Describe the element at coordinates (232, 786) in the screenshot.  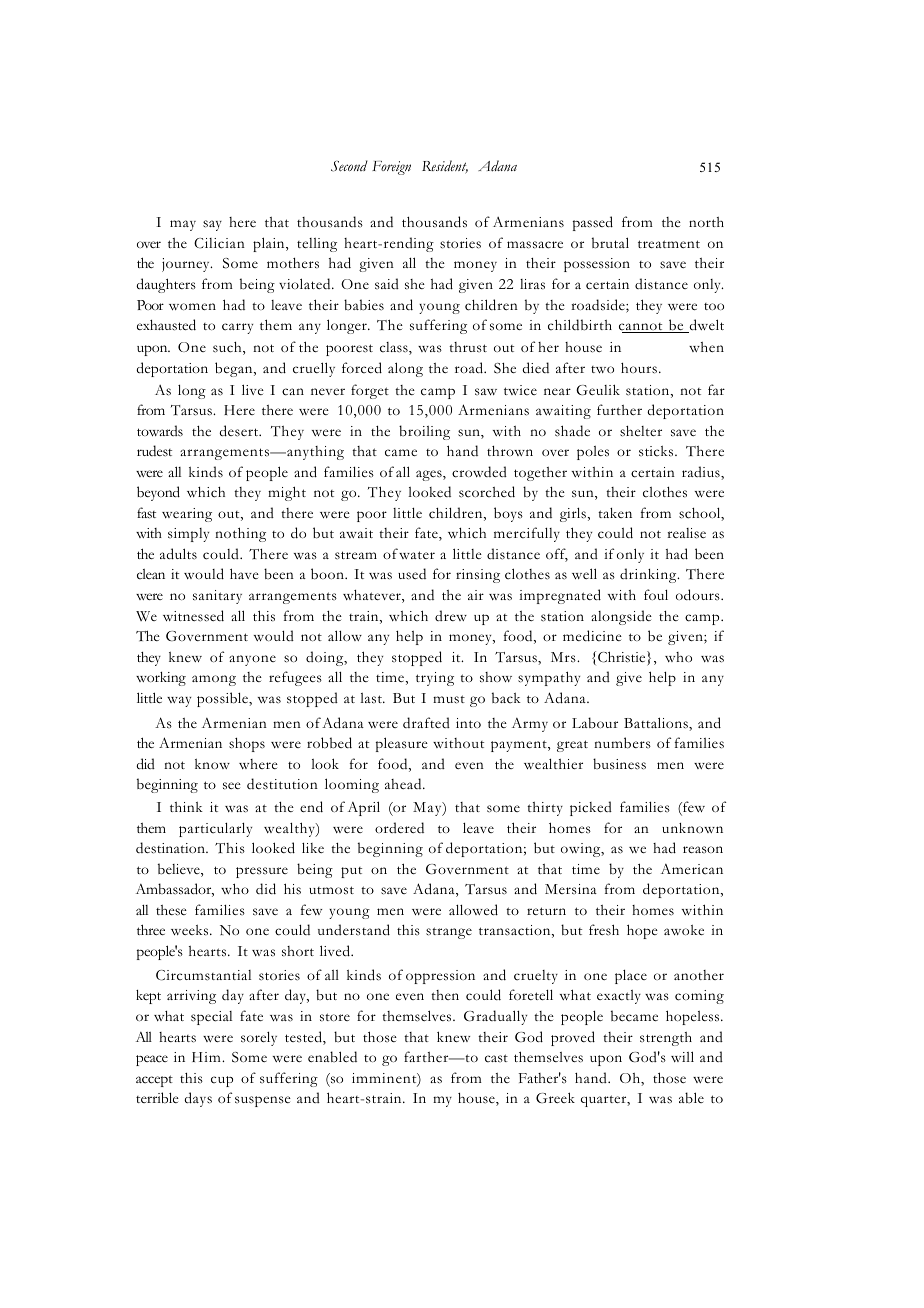
I see `see` at that location.
